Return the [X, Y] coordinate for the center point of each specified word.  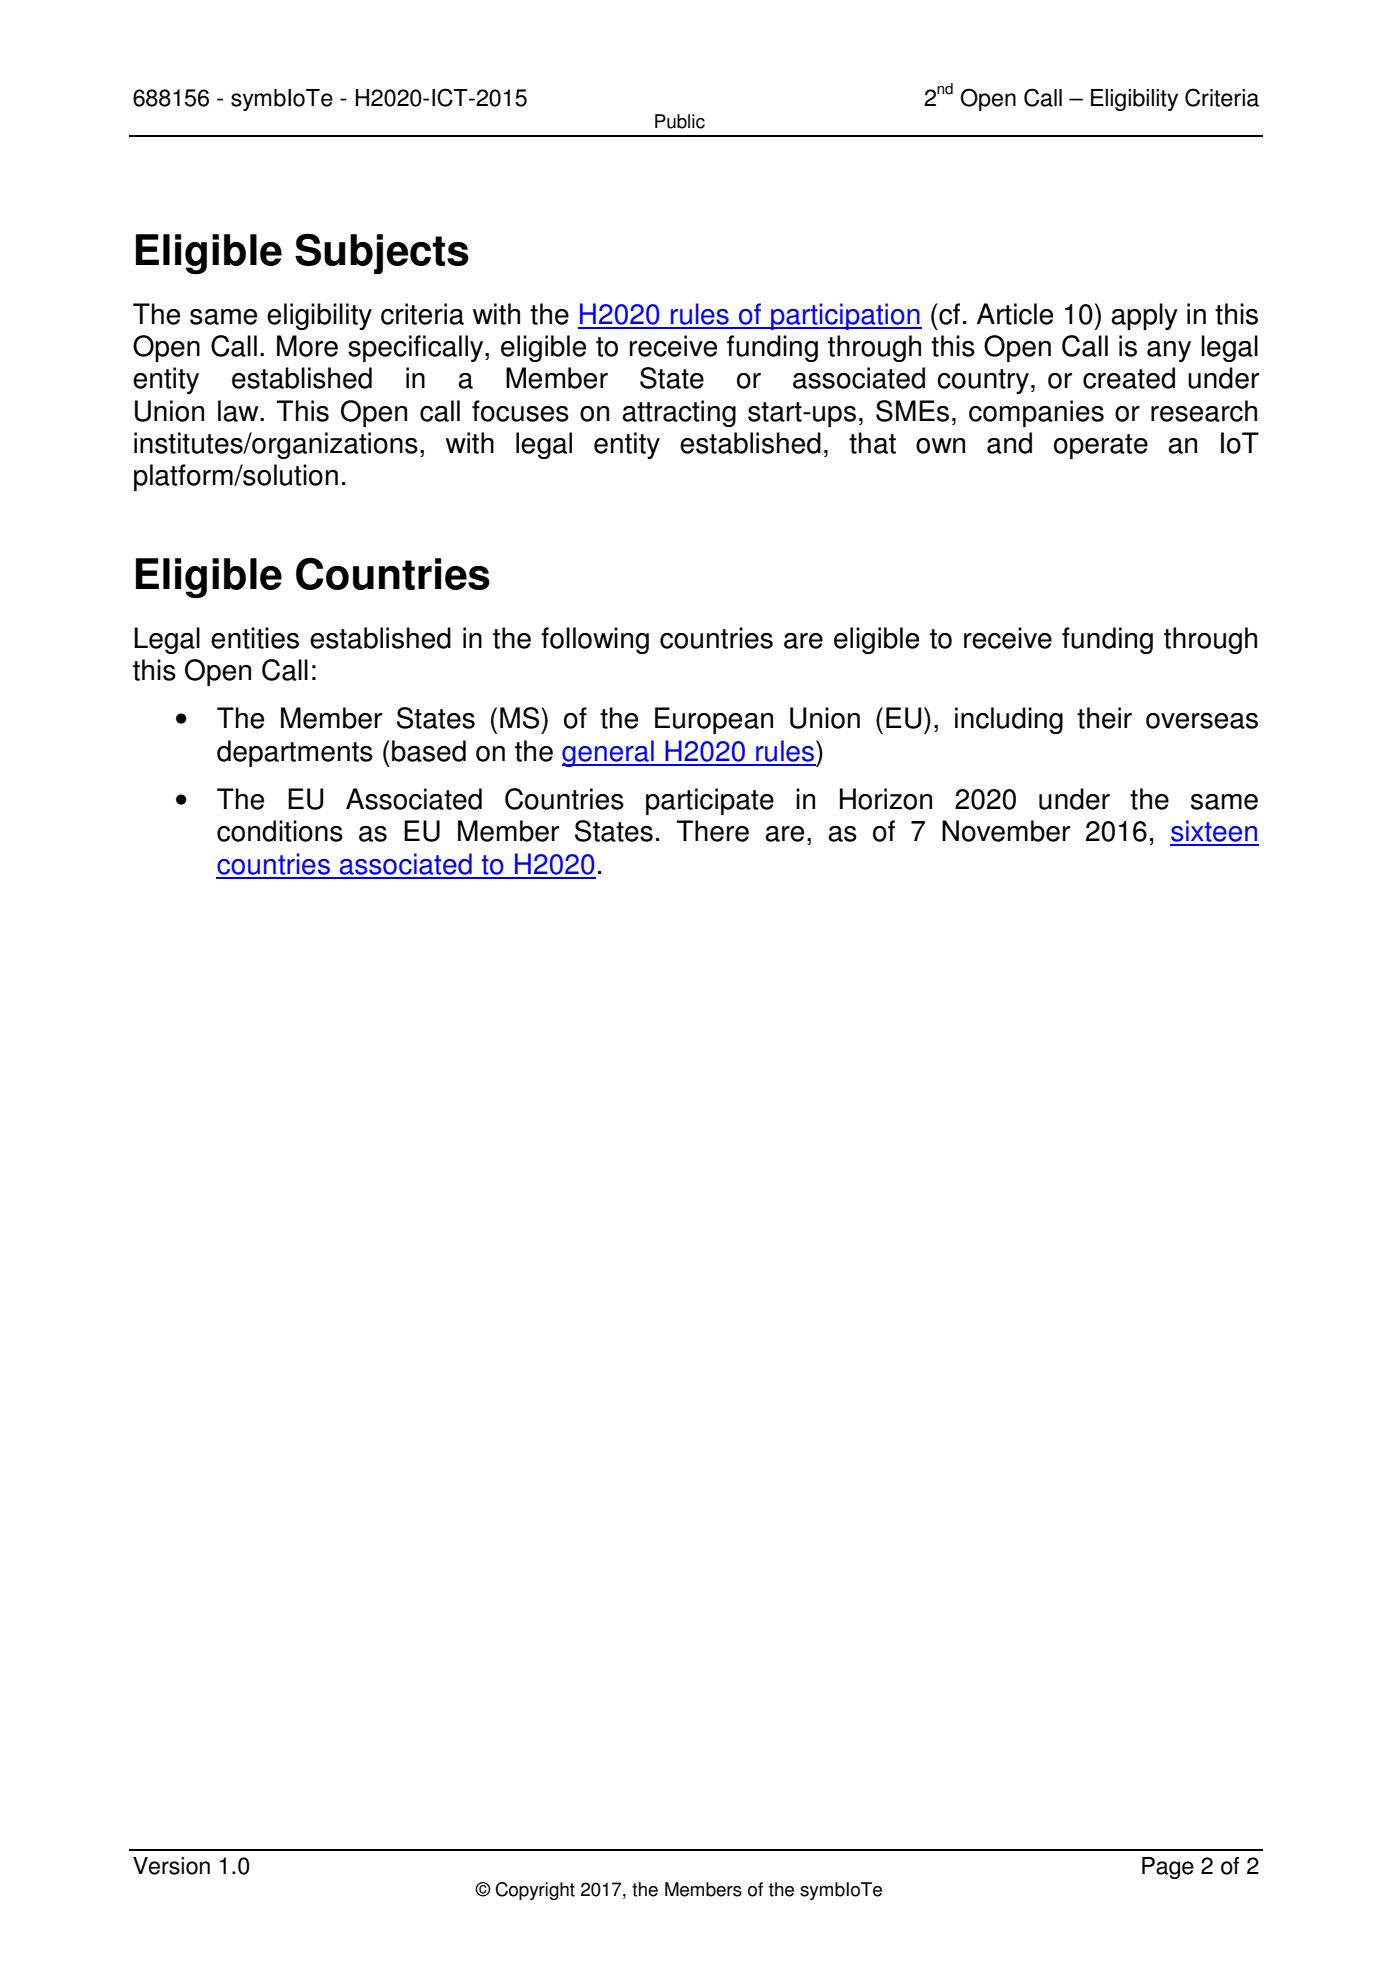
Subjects [382, 254]
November [1006, 831]
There [712, 831]
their [1104, 718]
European [714, 720]
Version [171, 1866]
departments [295, 753]
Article [1015, 314]
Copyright [535, 1891]
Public [680, 121]
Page [1168, 1868]
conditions [280, 831]
